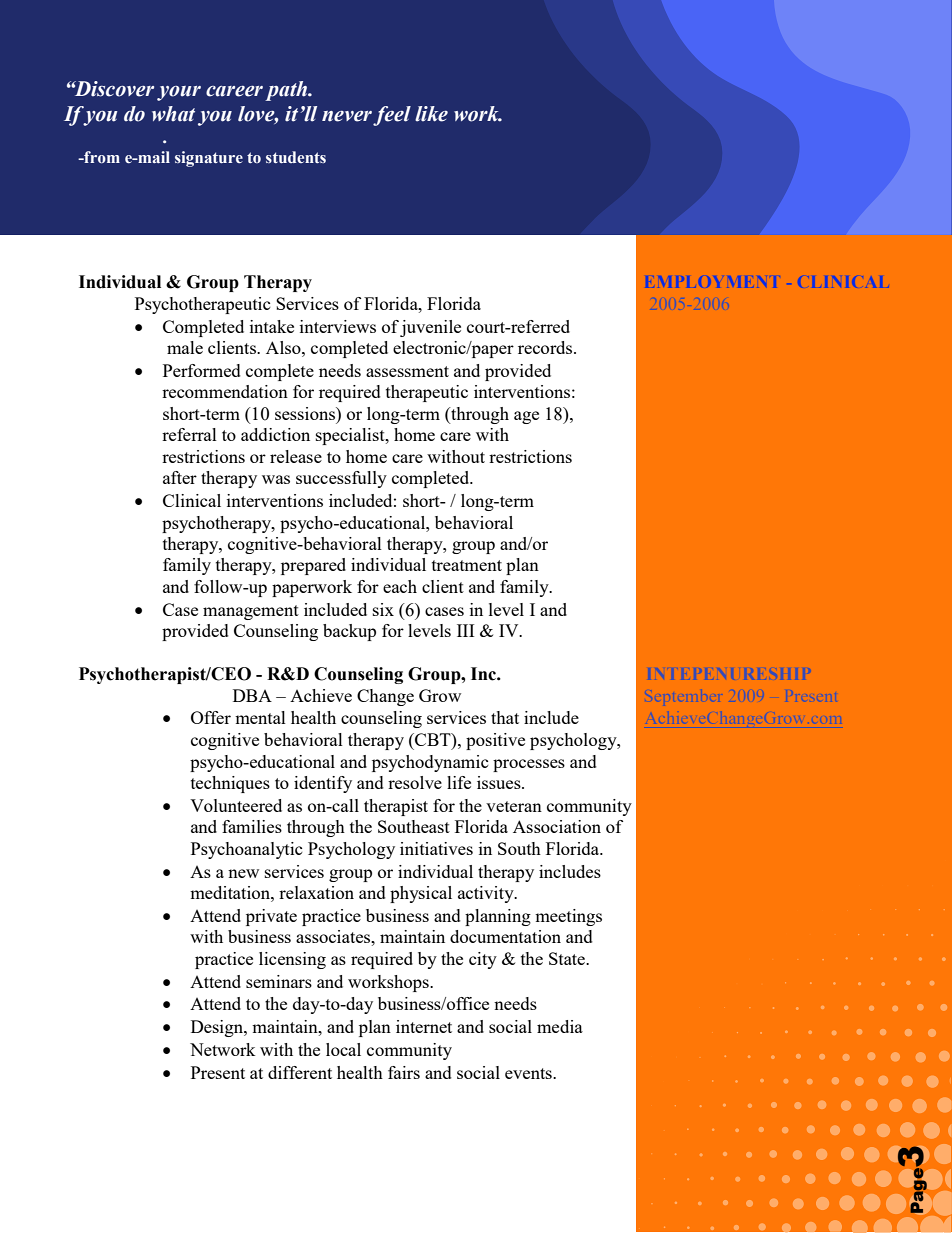 The height and width of the screenshot is (1233, 952). Describe the element at coordinates (173, 114) in the screenshot. I see `what` at that location.
